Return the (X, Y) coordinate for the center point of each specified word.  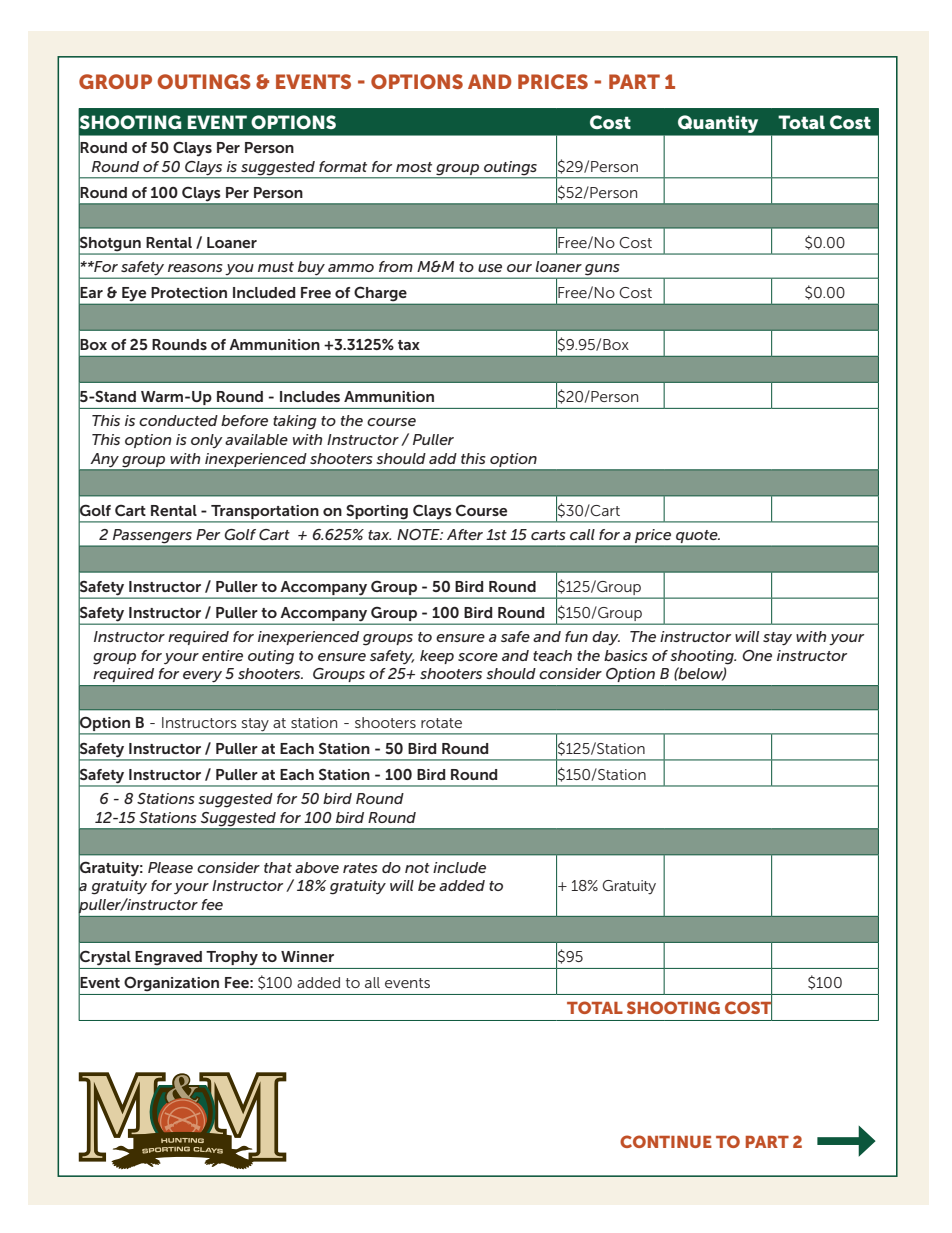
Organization (171, 984)
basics (626, 655)
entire (222, 655)
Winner (307, 956)
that (278, 867)
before (244, 420)
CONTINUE (666, 1141)
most (414, 167)
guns (602, 271)
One (757, 655)
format (343, 166)
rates (360, 868)
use (490, 268)
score (478, 657)
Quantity (718, 124)
